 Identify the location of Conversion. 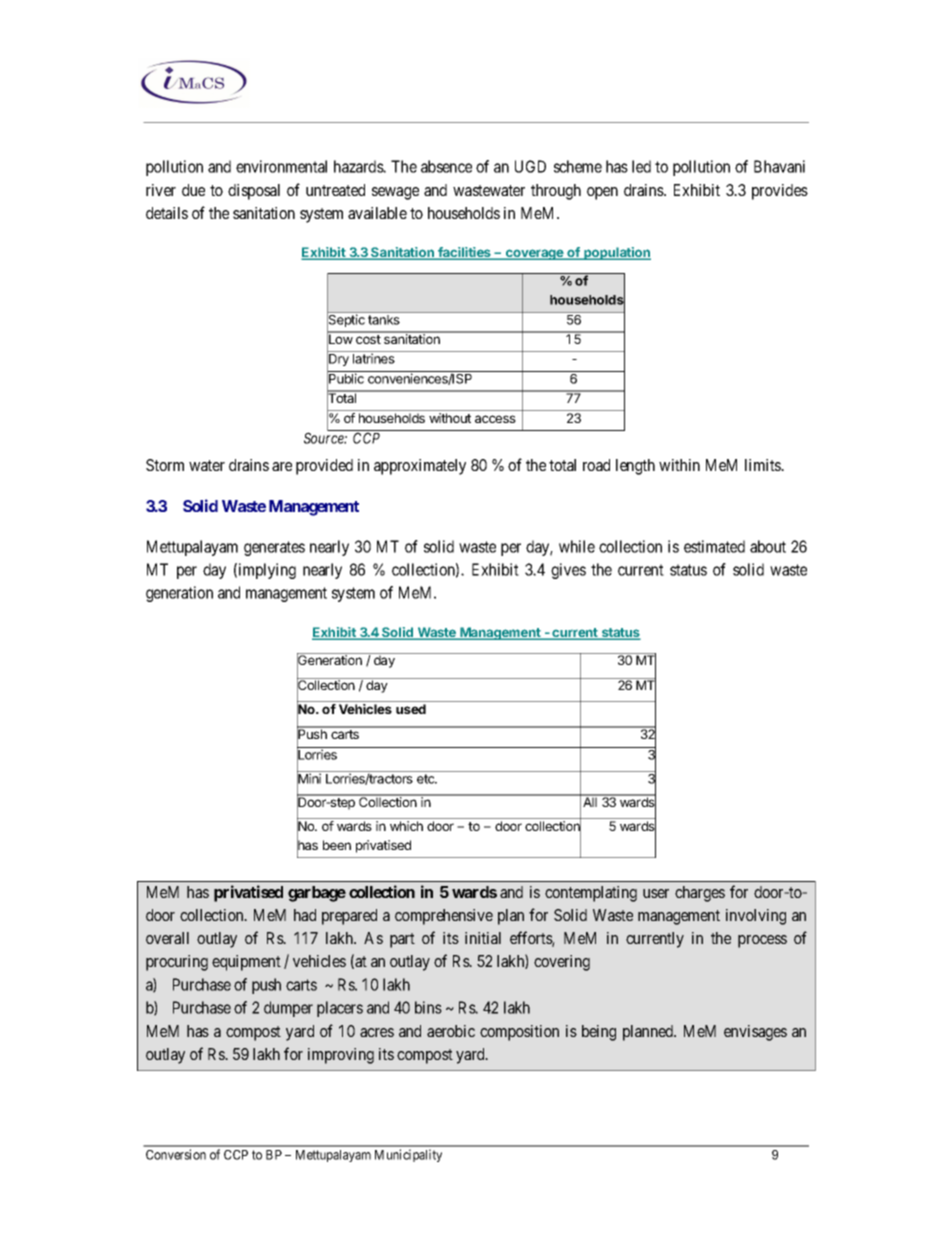
(176, 1154).
